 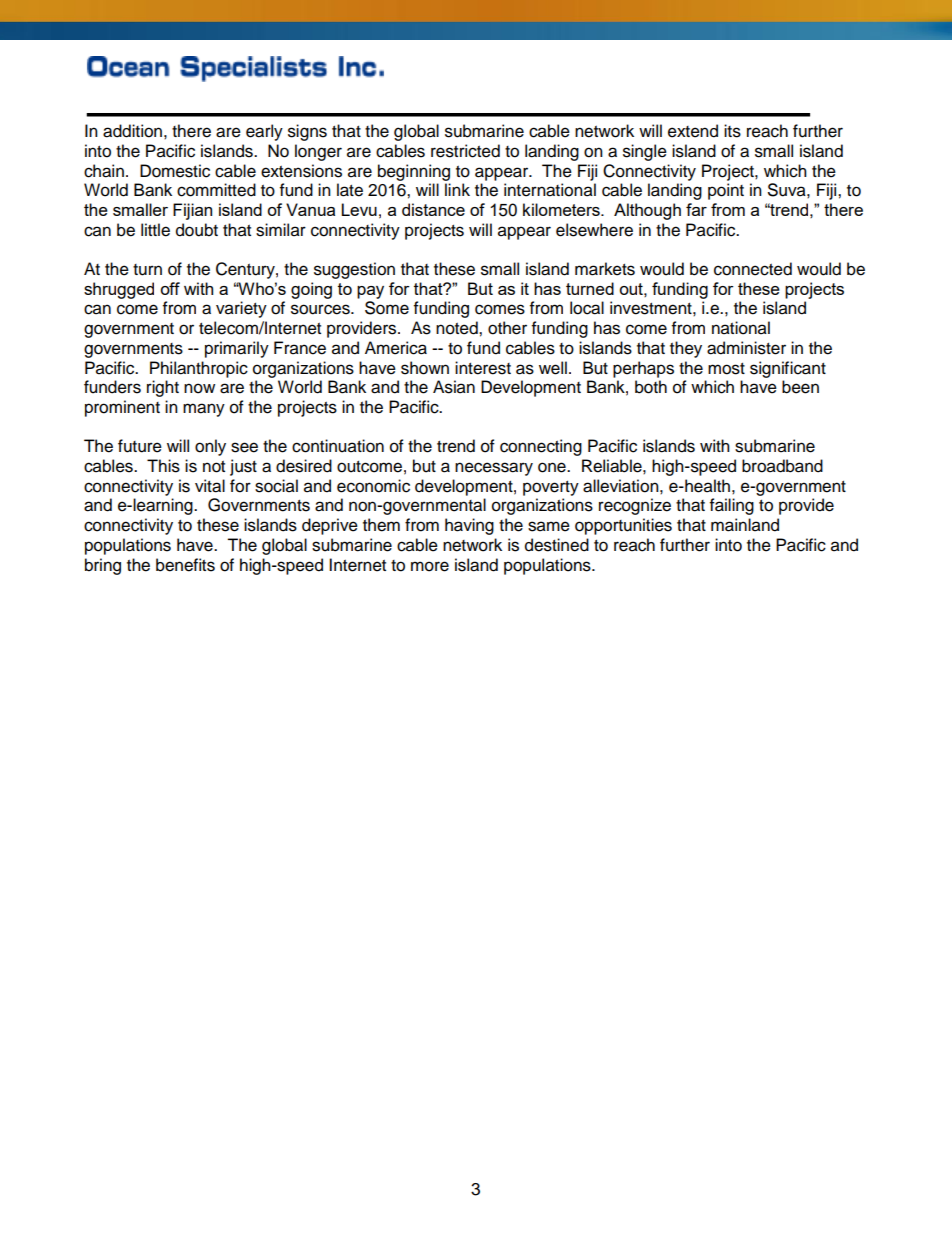 What do you see at coordinates (693, 131) in the document?
I see `extend` at bounding box center [693, 131].
